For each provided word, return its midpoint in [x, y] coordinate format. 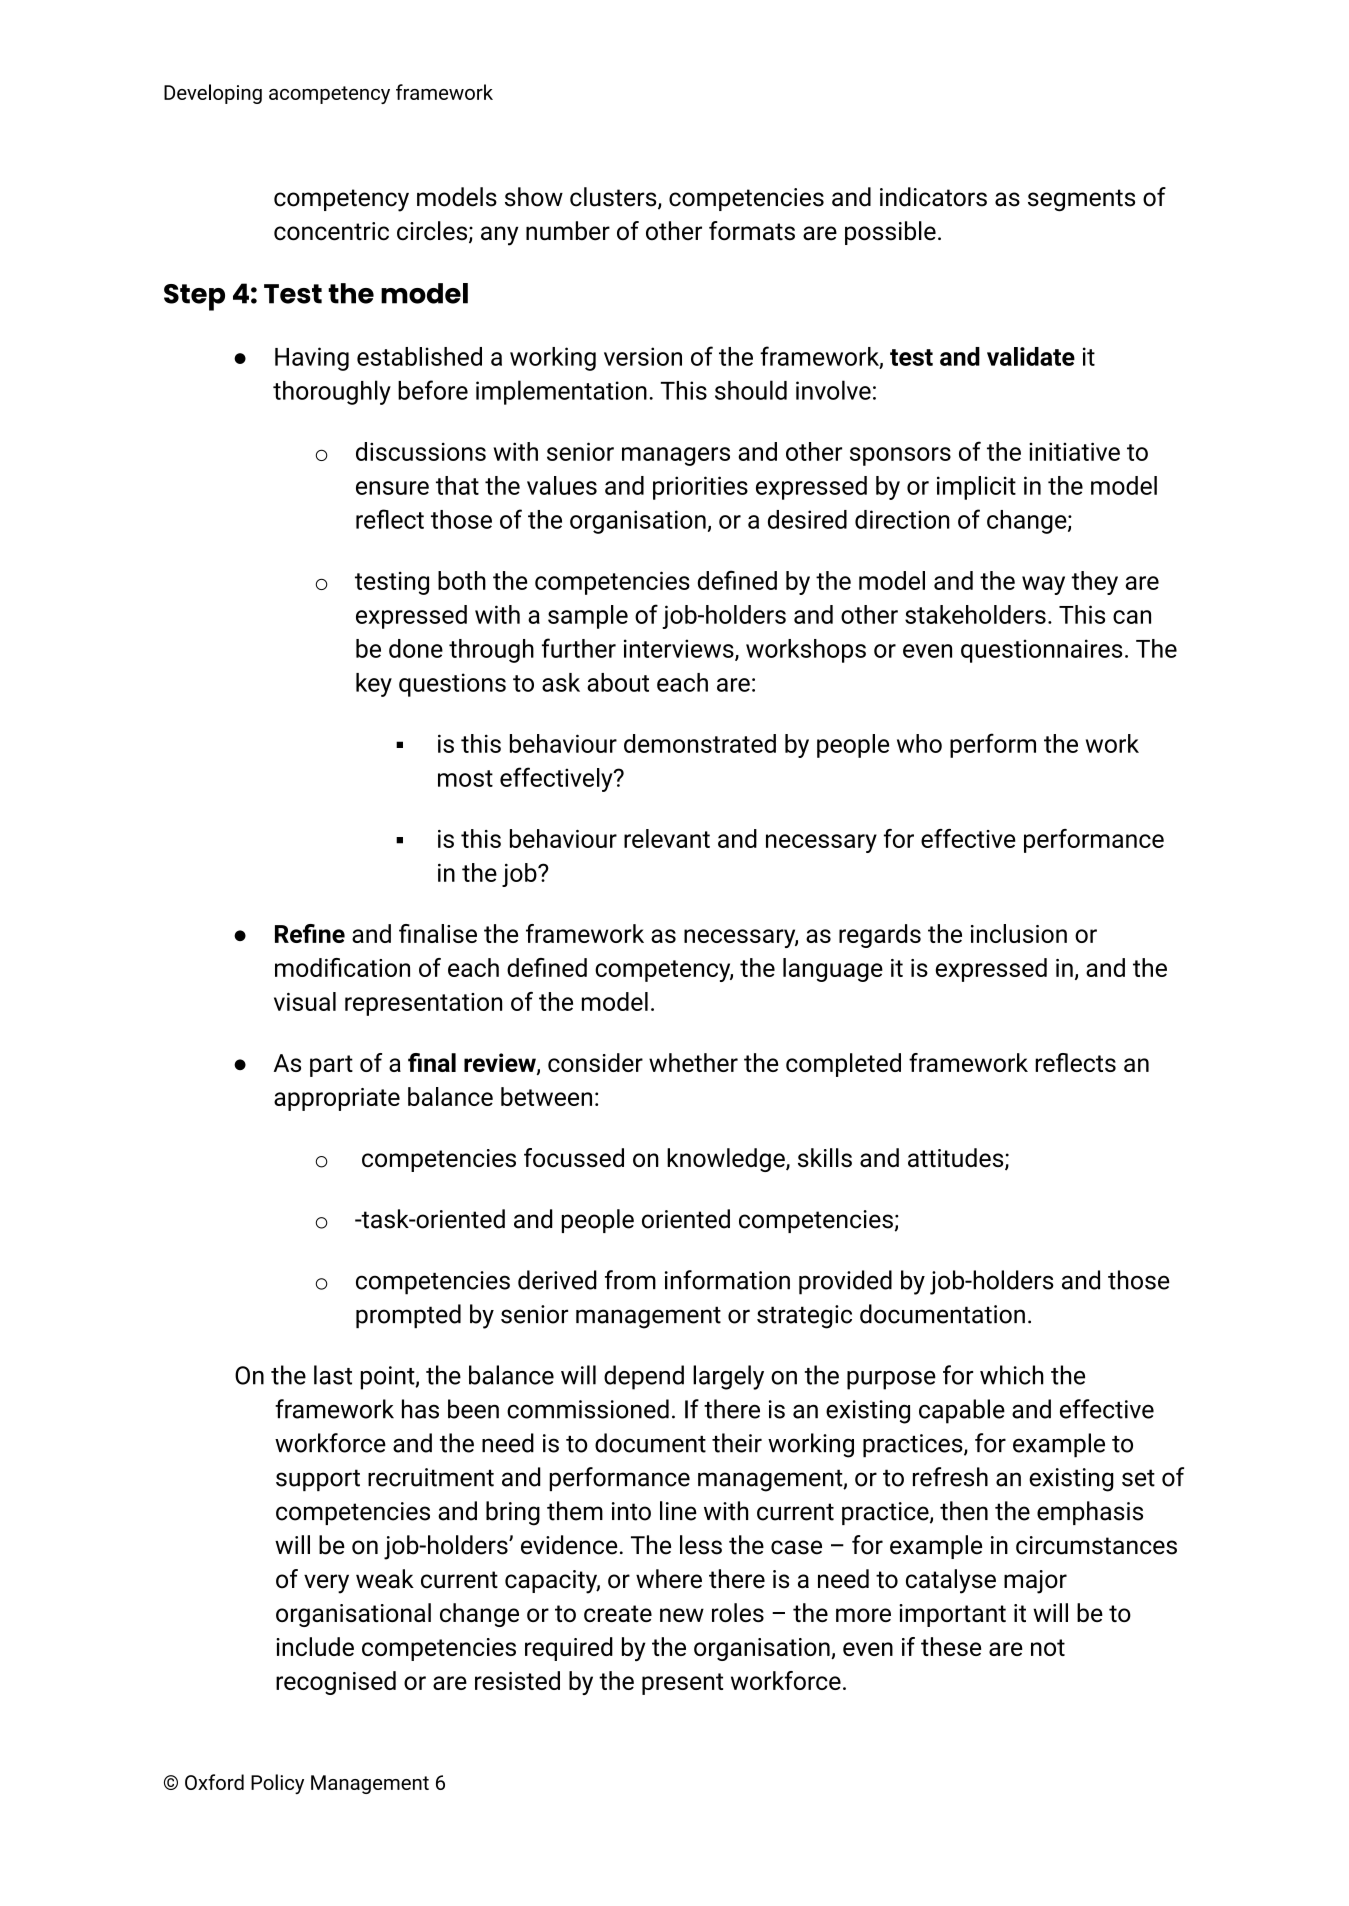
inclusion [1019, 933]
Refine [310, 933]
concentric [331, 231]
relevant [667, 838]
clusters [614, 198]
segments [1081, 200]
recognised [336, 1683]
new [682, 1615]
